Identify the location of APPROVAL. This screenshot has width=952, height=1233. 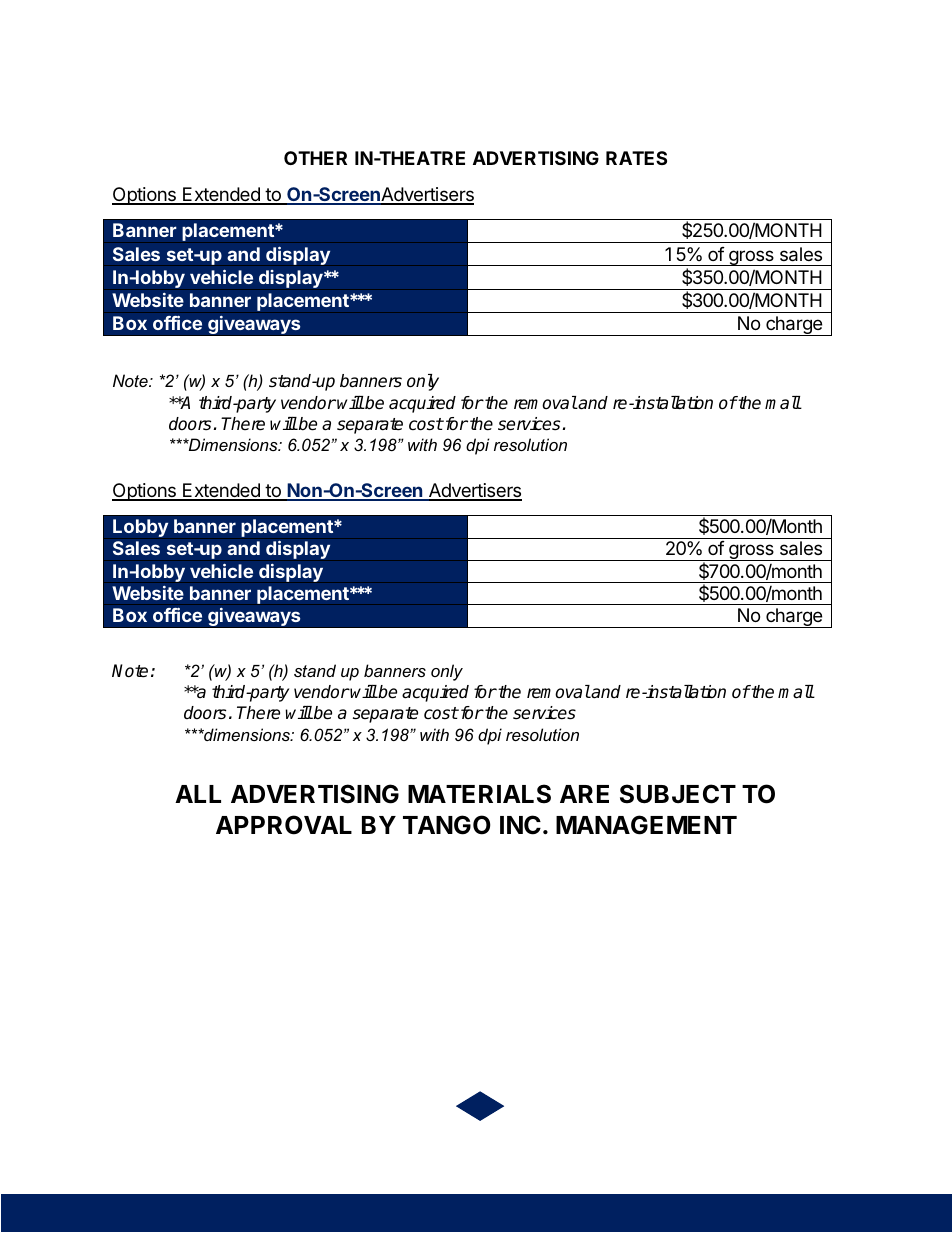
(284, 825).
